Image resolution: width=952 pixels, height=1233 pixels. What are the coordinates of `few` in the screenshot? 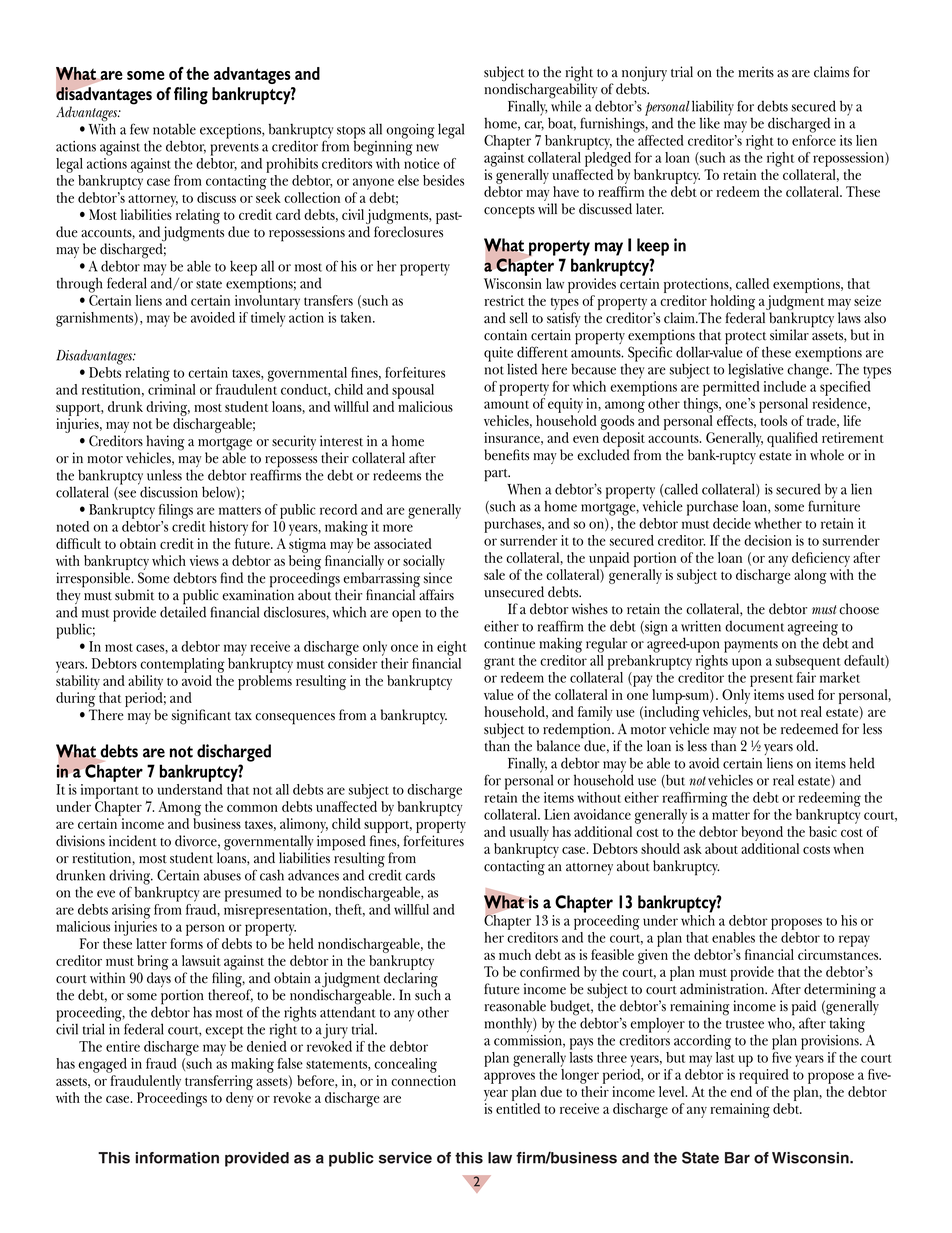 It's located at (139, 129).
